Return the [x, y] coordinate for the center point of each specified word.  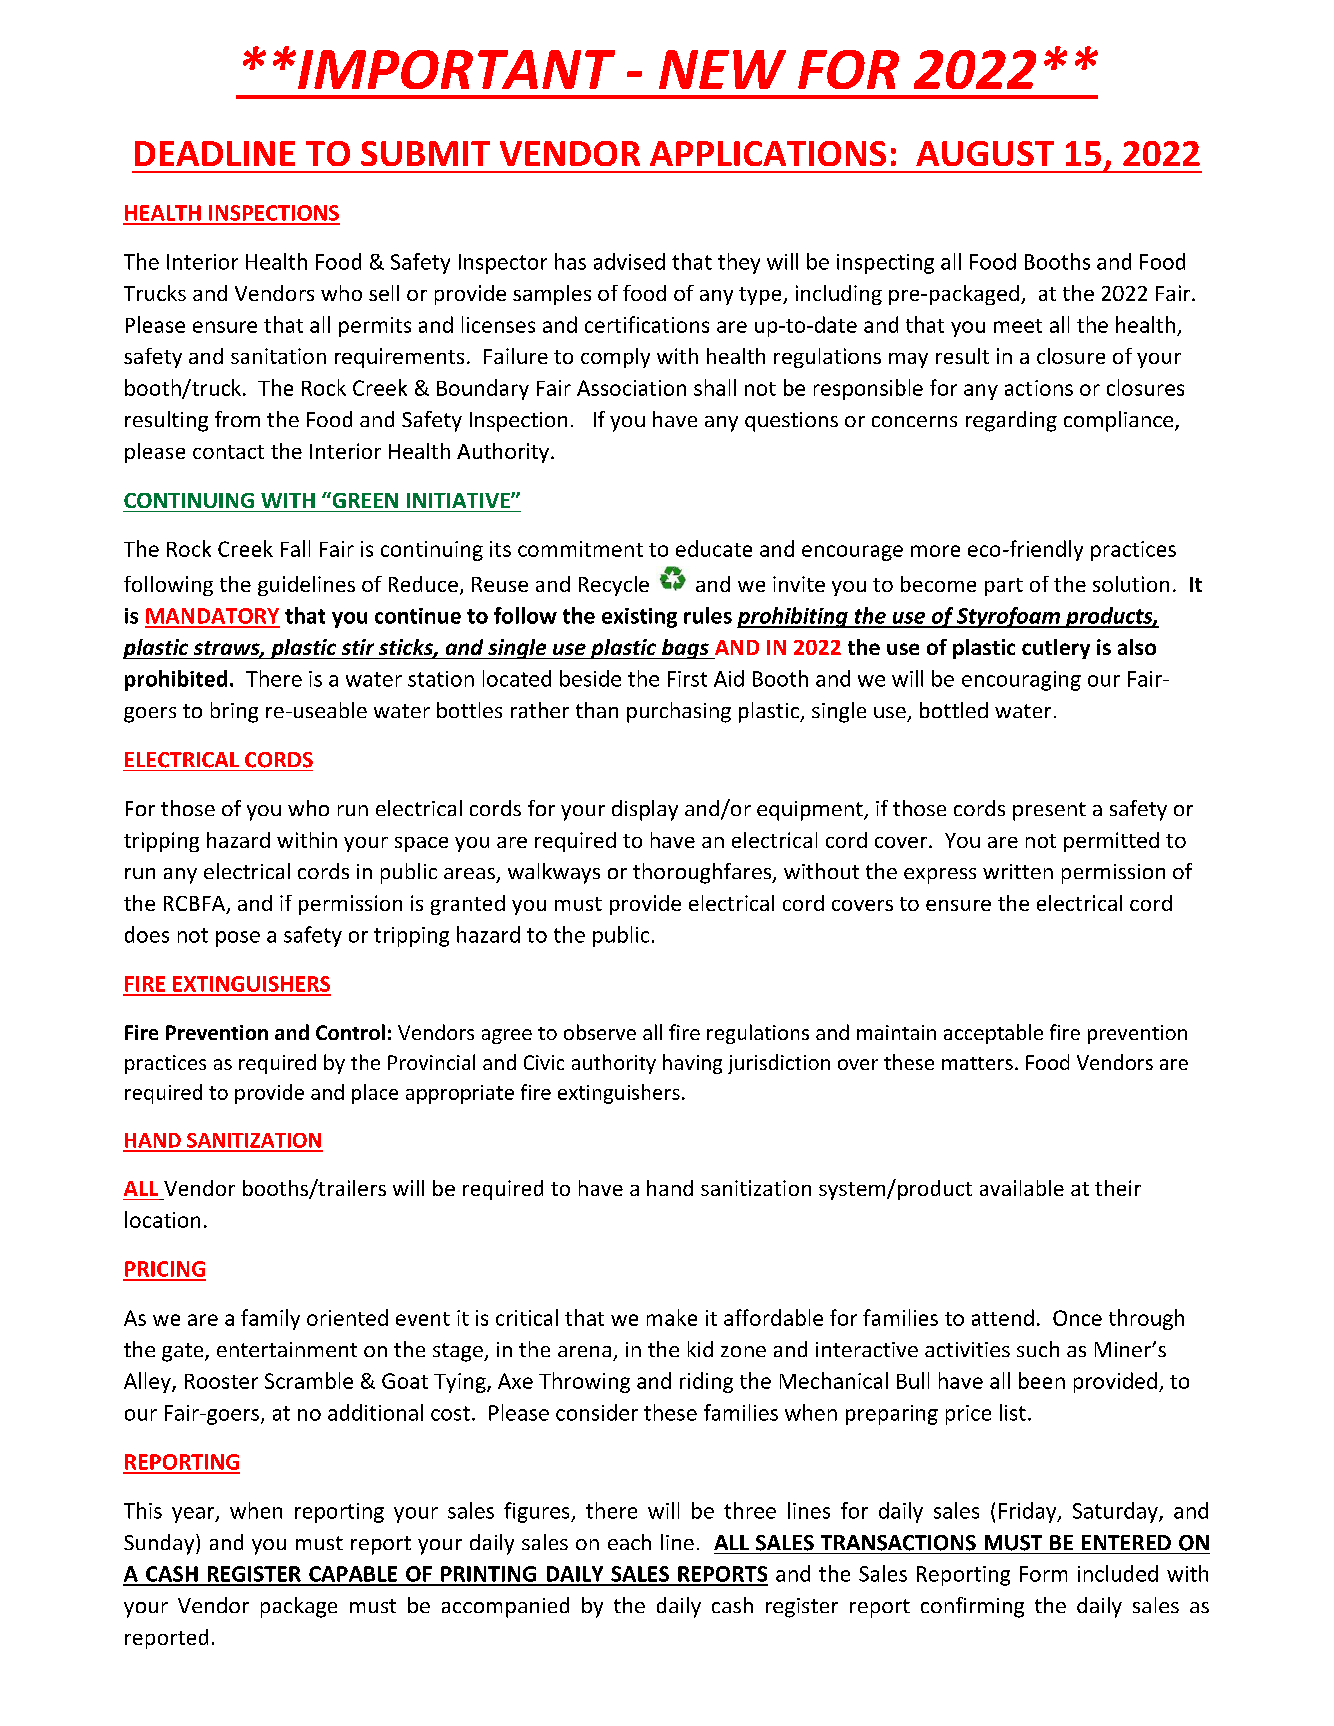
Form [1043, 1574]
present [1049, 811]
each [629, 1542]
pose [238, 939]
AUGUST [985, 153]
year [194, 1515]
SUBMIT [425, 153]
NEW [722, 69]
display [645, 810]
